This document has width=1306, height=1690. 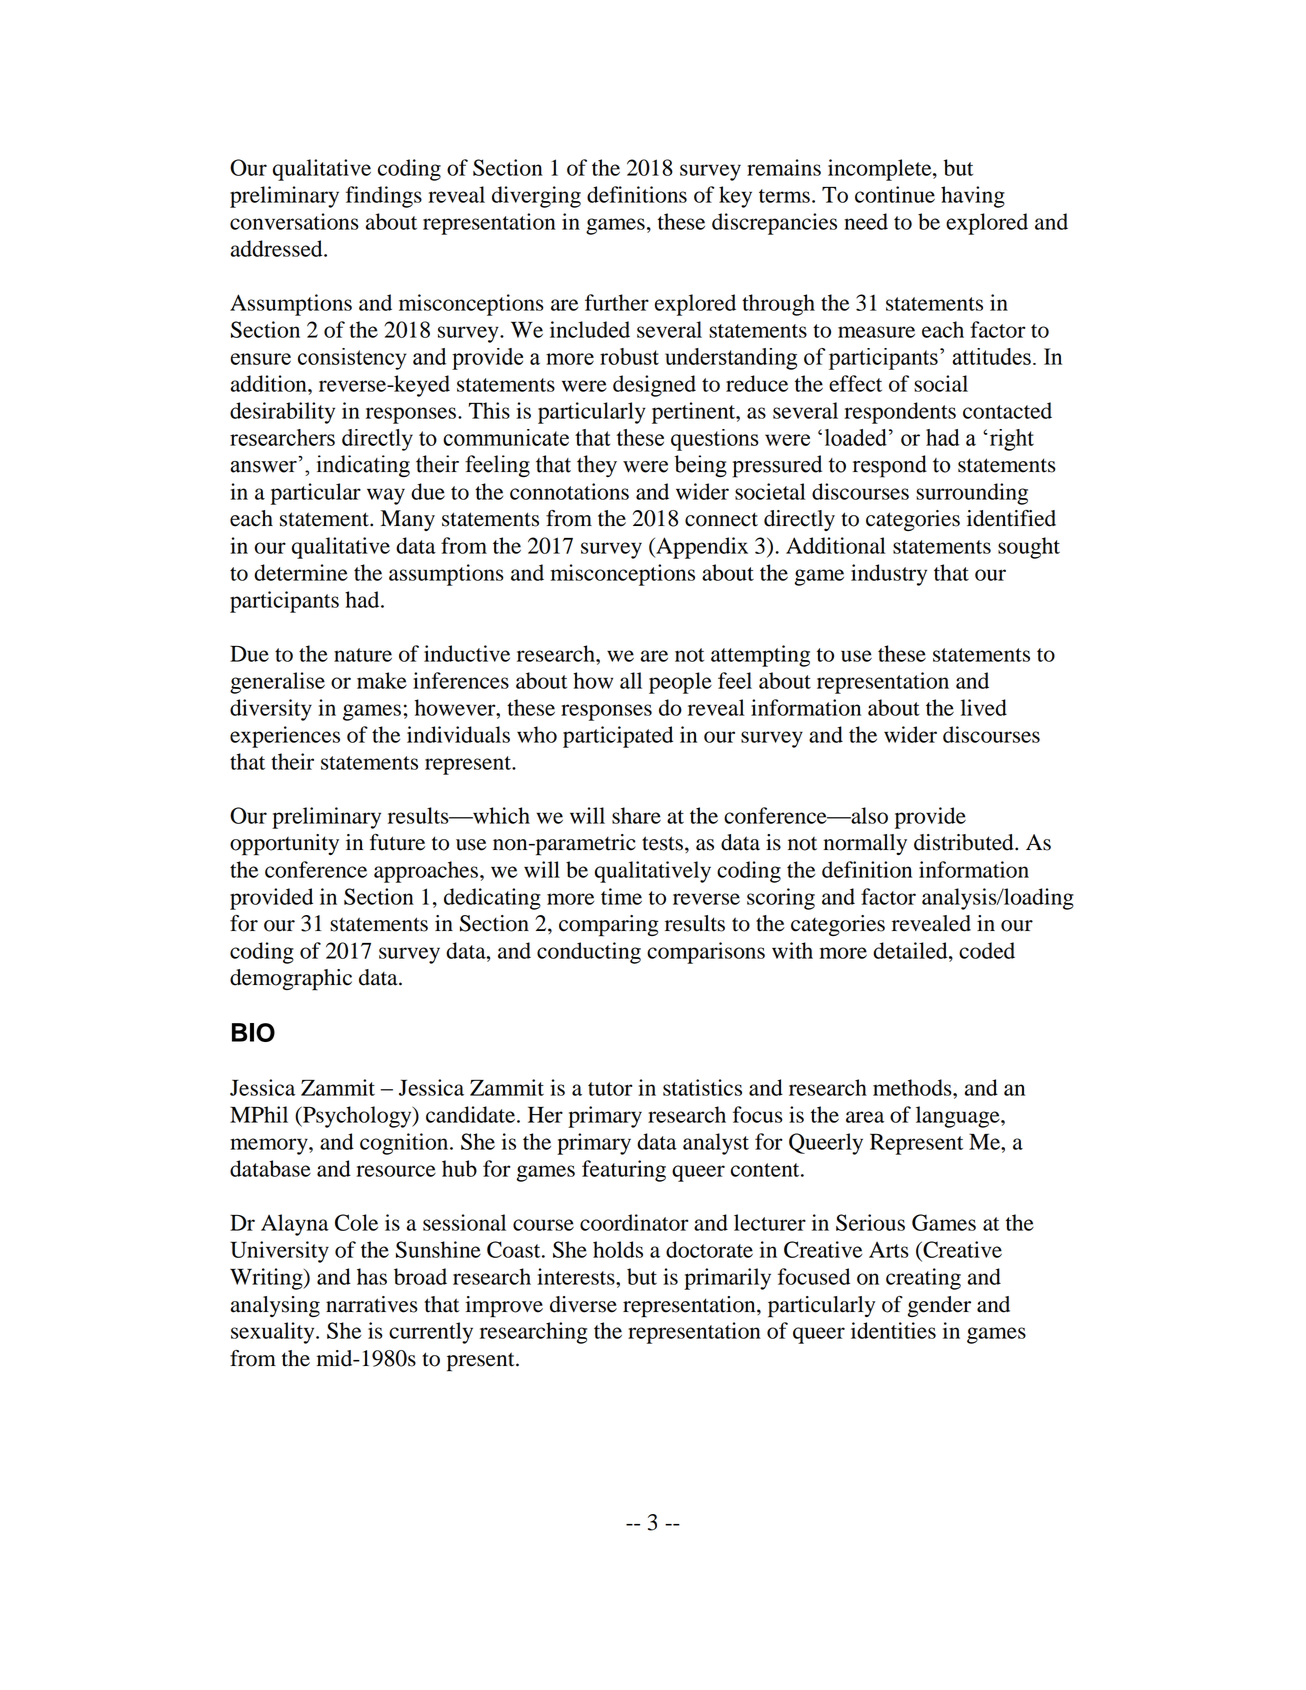 What do you see at coordinates (301, 572) in the document?
I see `determine` at bounding box center [301, 572].
